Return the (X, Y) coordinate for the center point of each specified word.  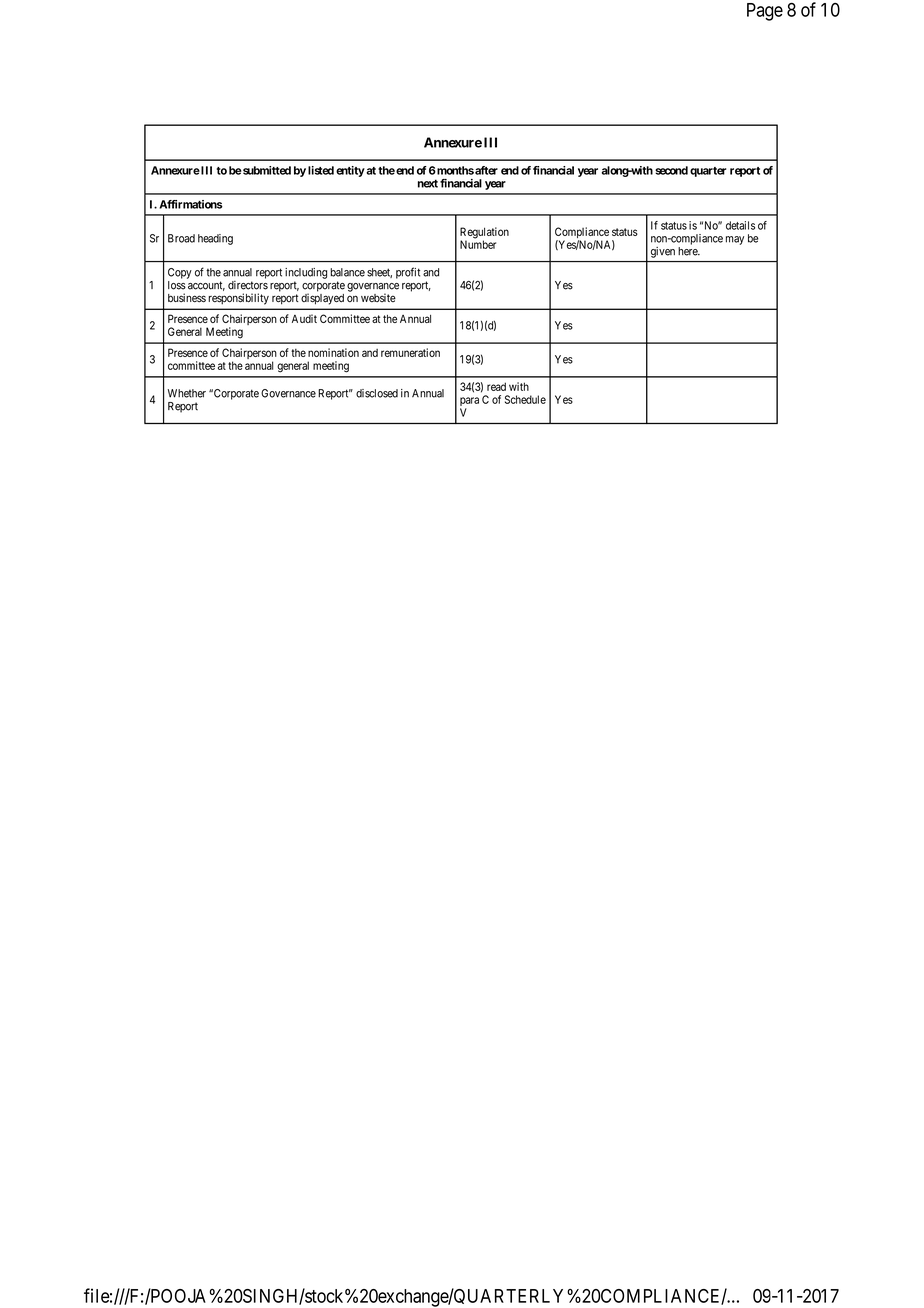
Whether (187, 393)
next (428, 183)
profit (408, 273)
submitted (266, 170)
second (671, 170)
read (496, 386)
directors (248, 285)
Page (765, 12)
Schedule (525, 399)
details (740, 225)
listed (321, 170)
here (689, 251)
